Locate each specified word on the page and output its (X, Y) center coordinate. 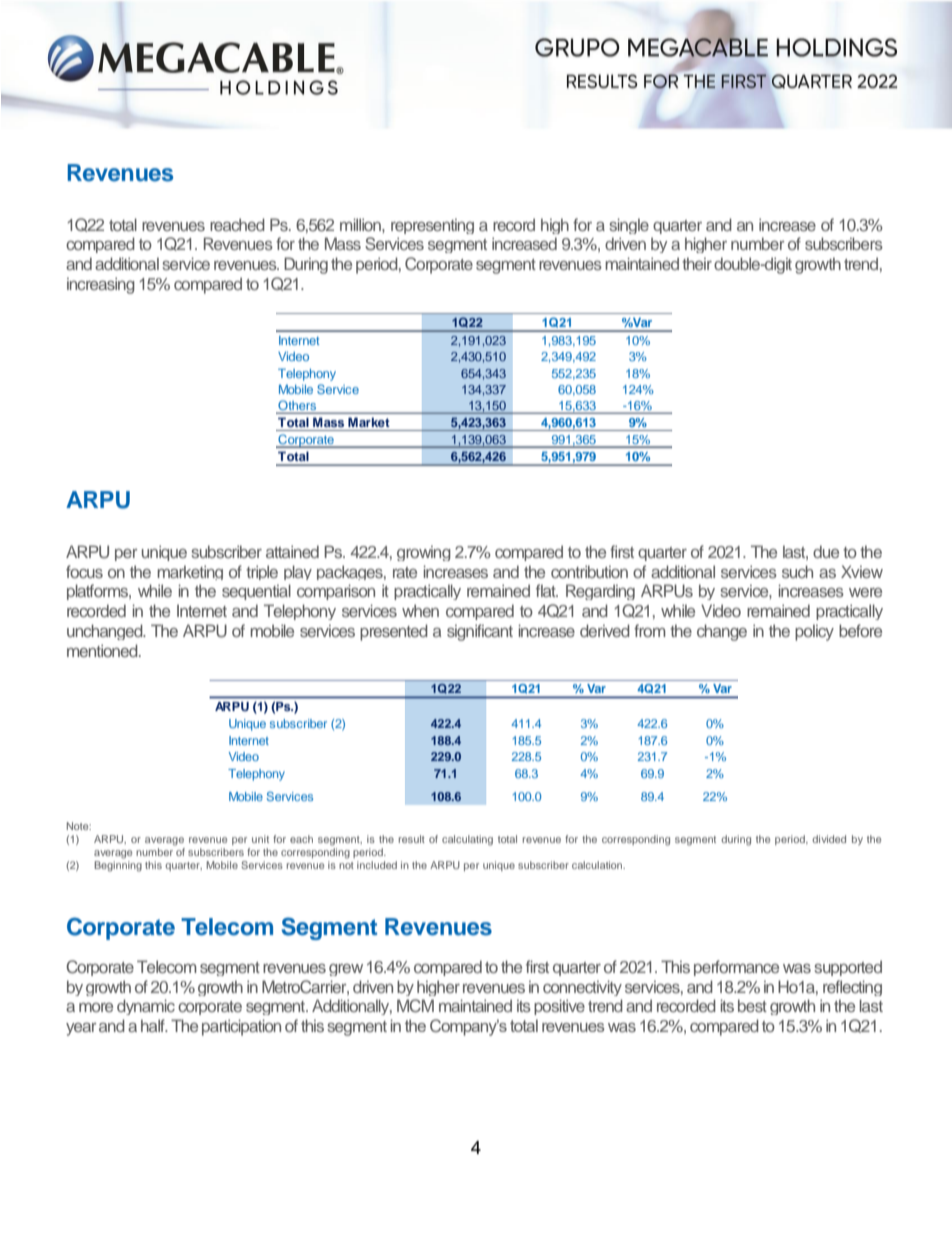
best (752, 1005)
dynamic (146, 1007)
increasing (101, 285)
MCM (415, 1006)
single (629, 226)
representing (432, 226)
